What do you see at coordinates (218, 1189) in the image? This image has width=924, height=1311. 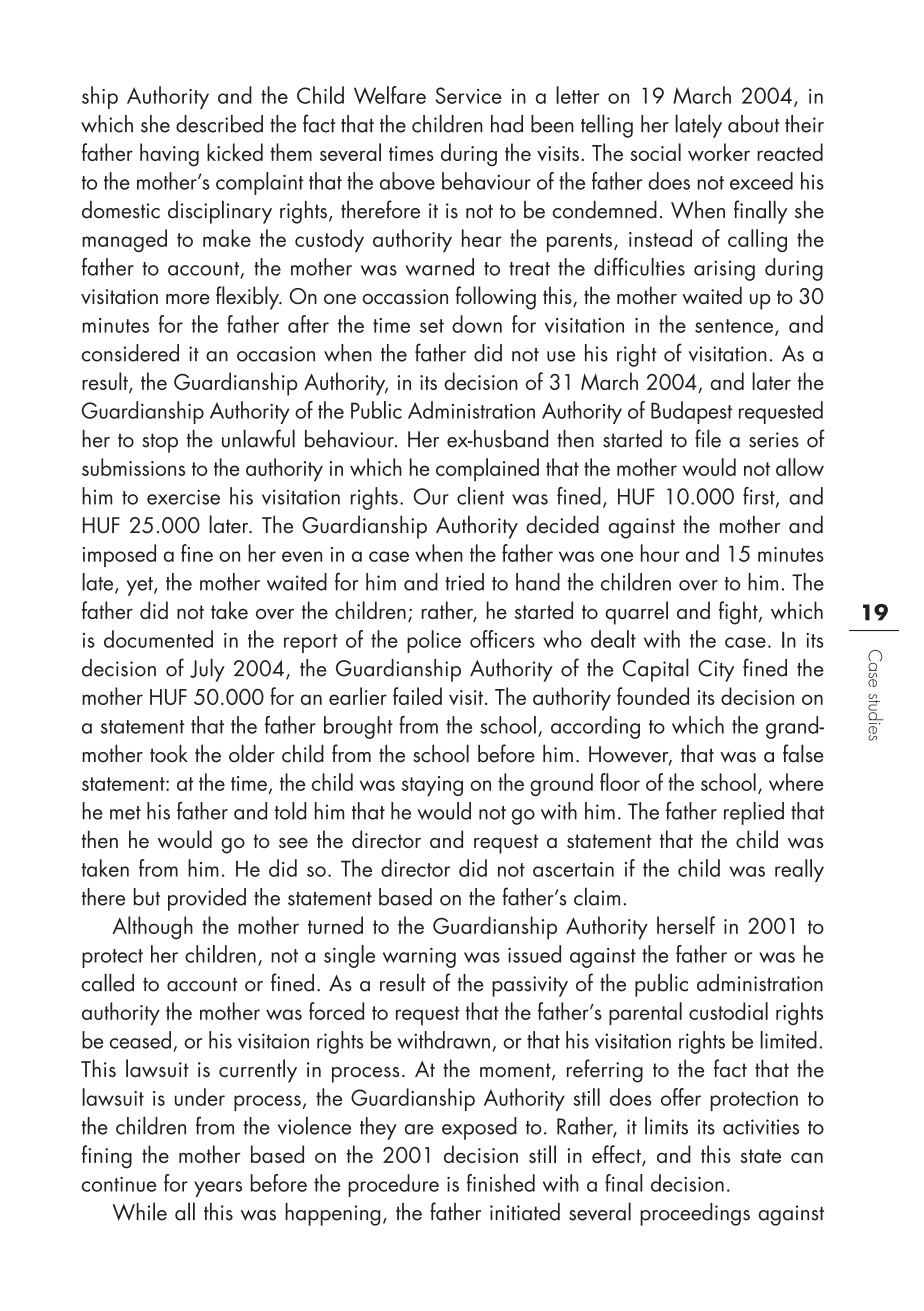 I see `years` at bounding box center [218, 1189].
